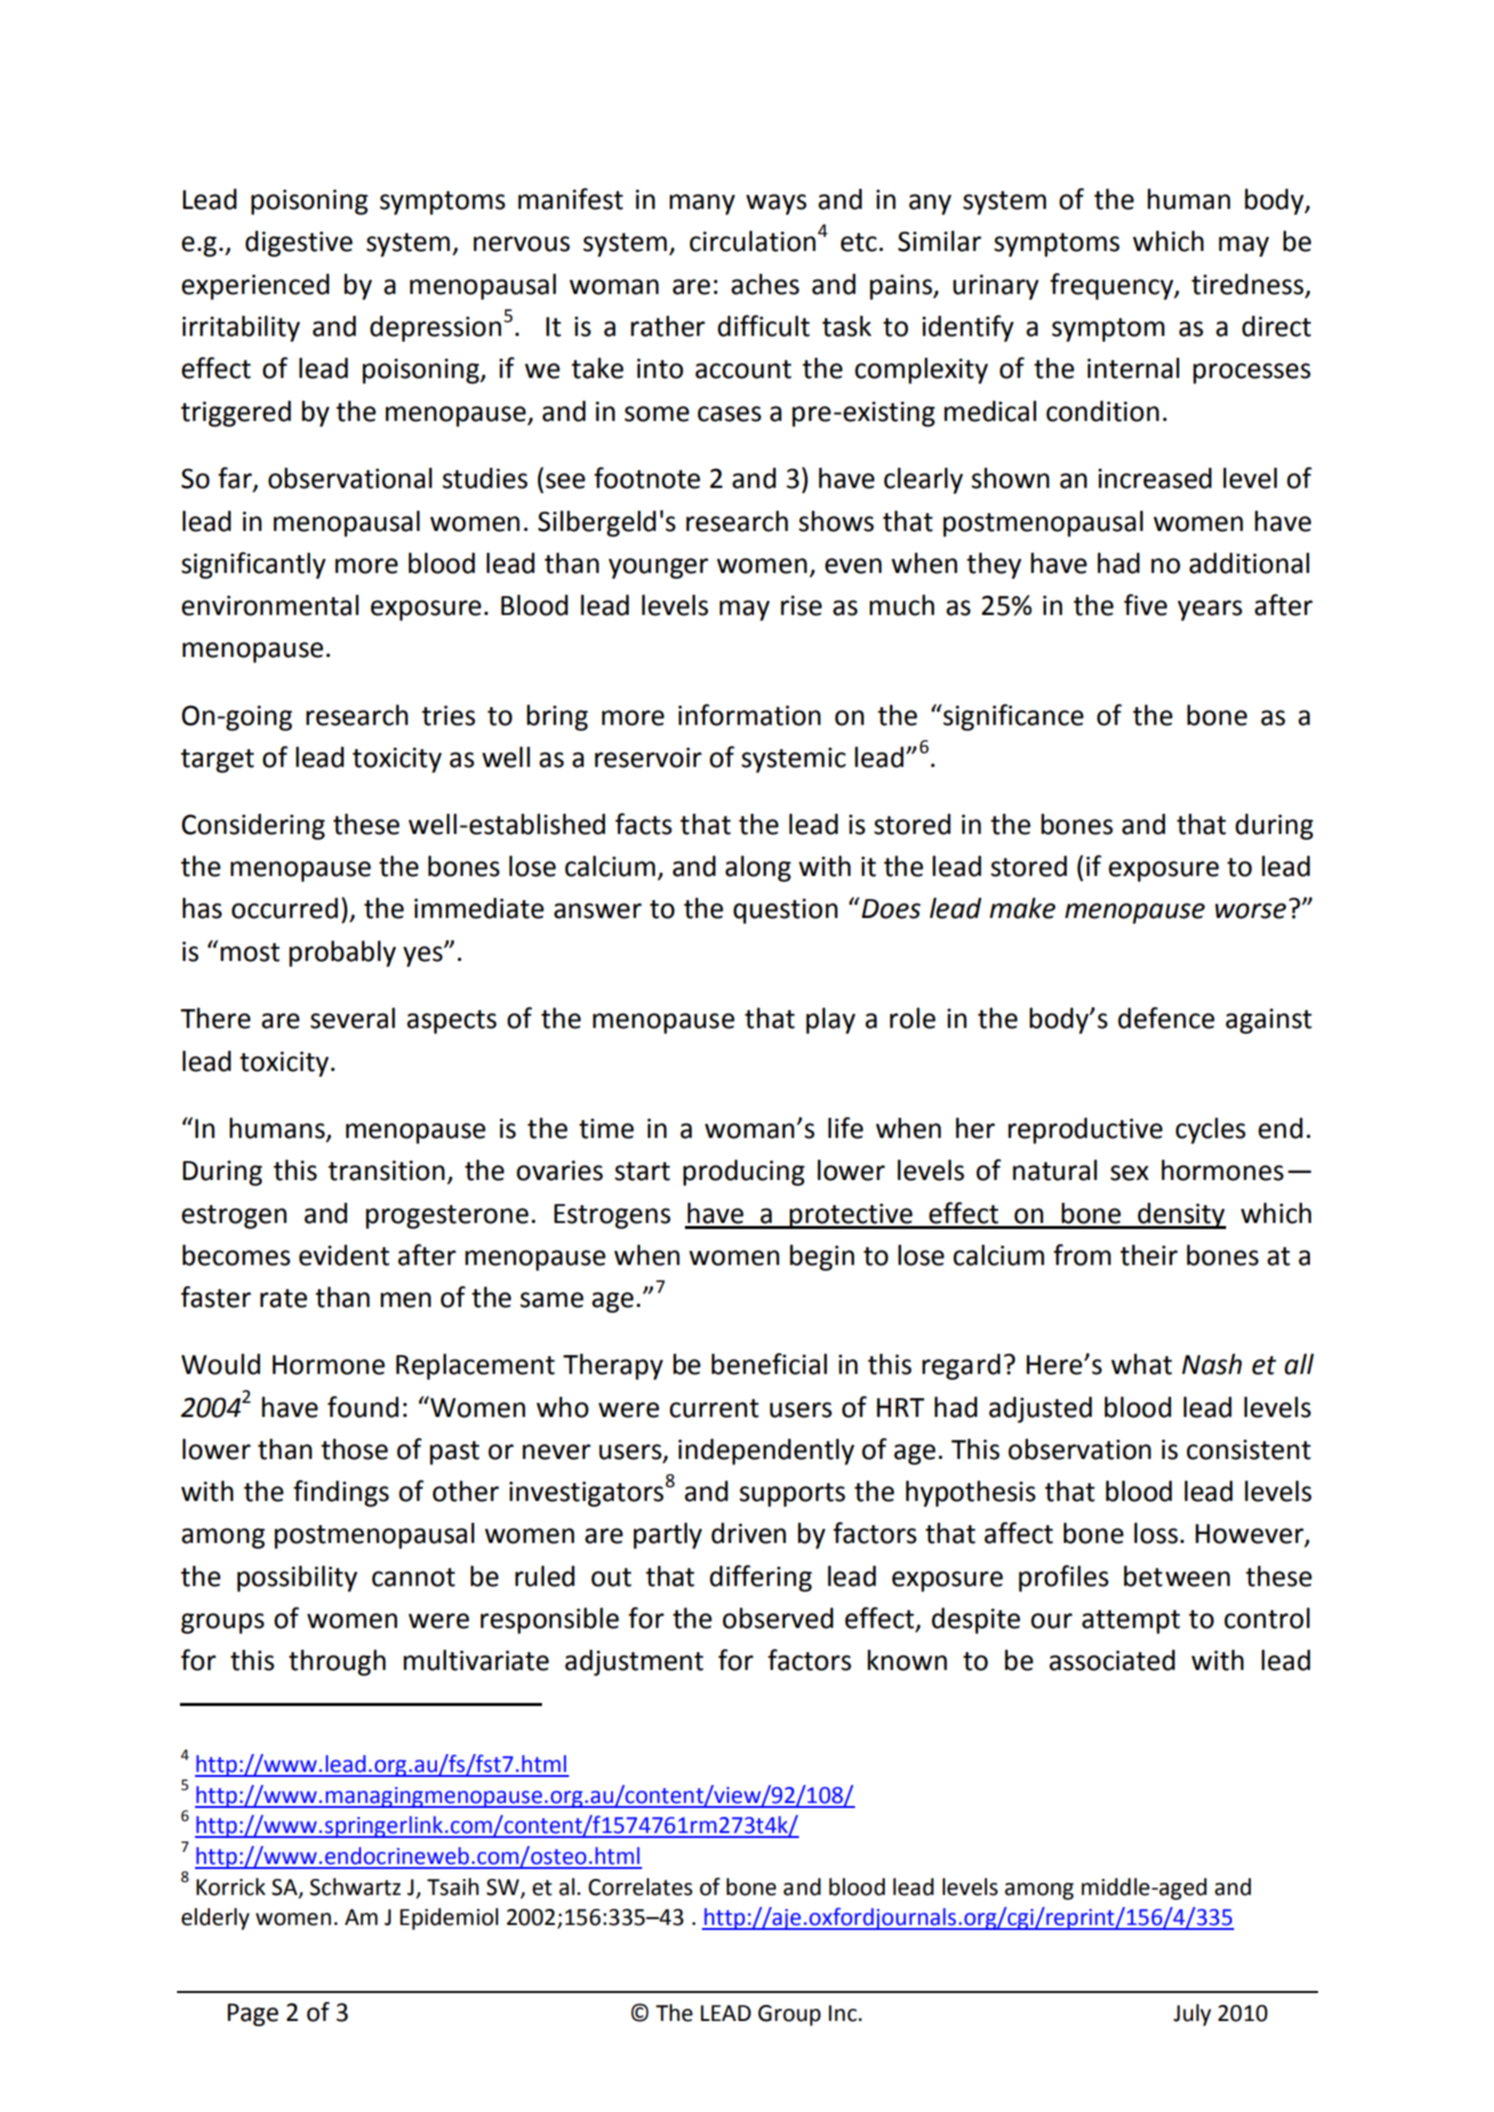  What do you see at coordinates (1149, 1255) in the document?
I see `their` at bounding box center [1149, 1255].
